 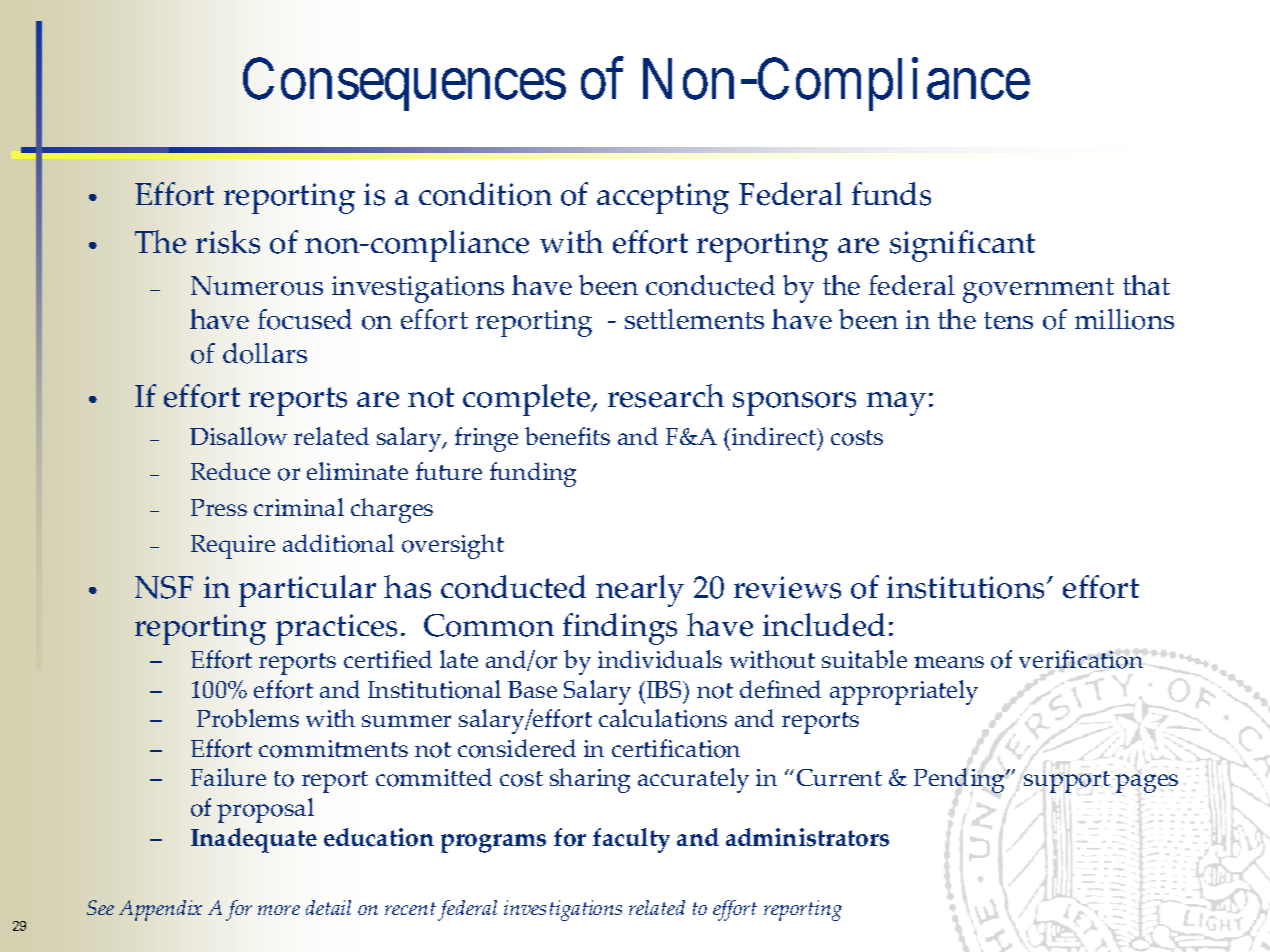 I want to click on Problems, so click(x=248, y=718).
